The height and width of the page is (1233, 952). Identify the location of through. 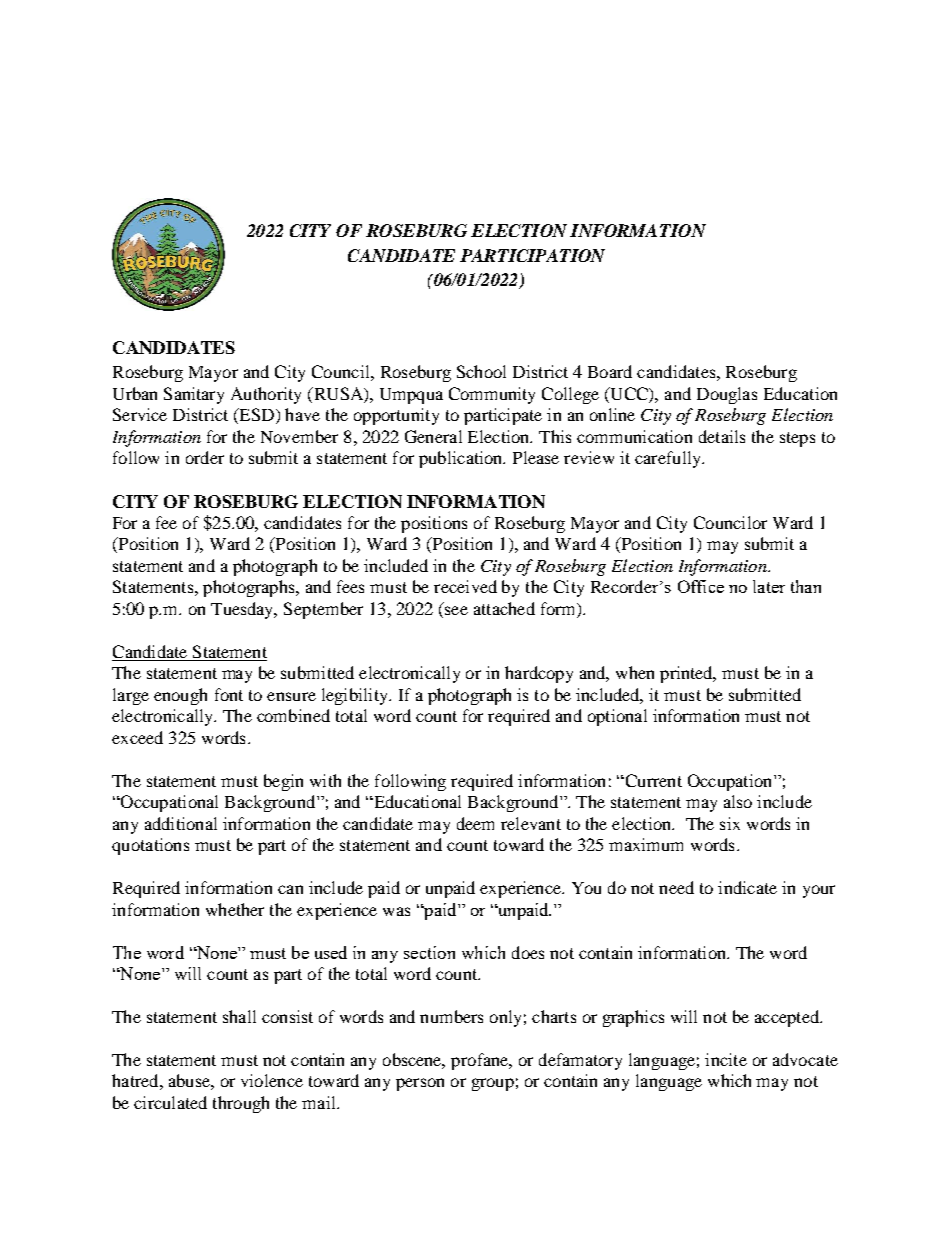
(241, 1104).
